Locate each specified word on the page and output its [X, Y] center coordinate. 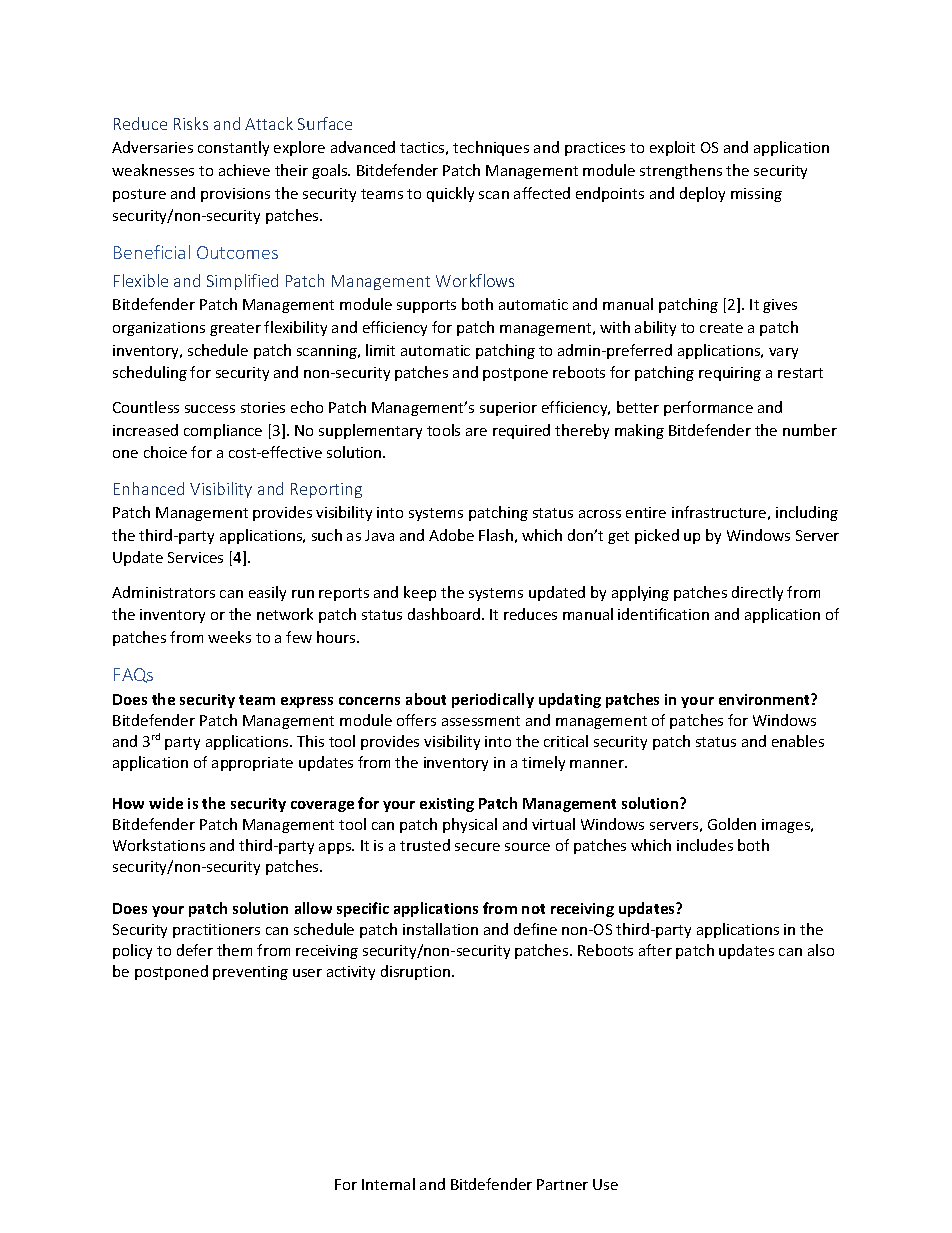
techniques [491, 148]
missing [756, 195]
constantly [233, 148]
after [655, 950]
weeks [229, 637]
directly [757, 593]
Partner [562, 1184]
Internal [388, 1184]
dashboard [445, 614]
